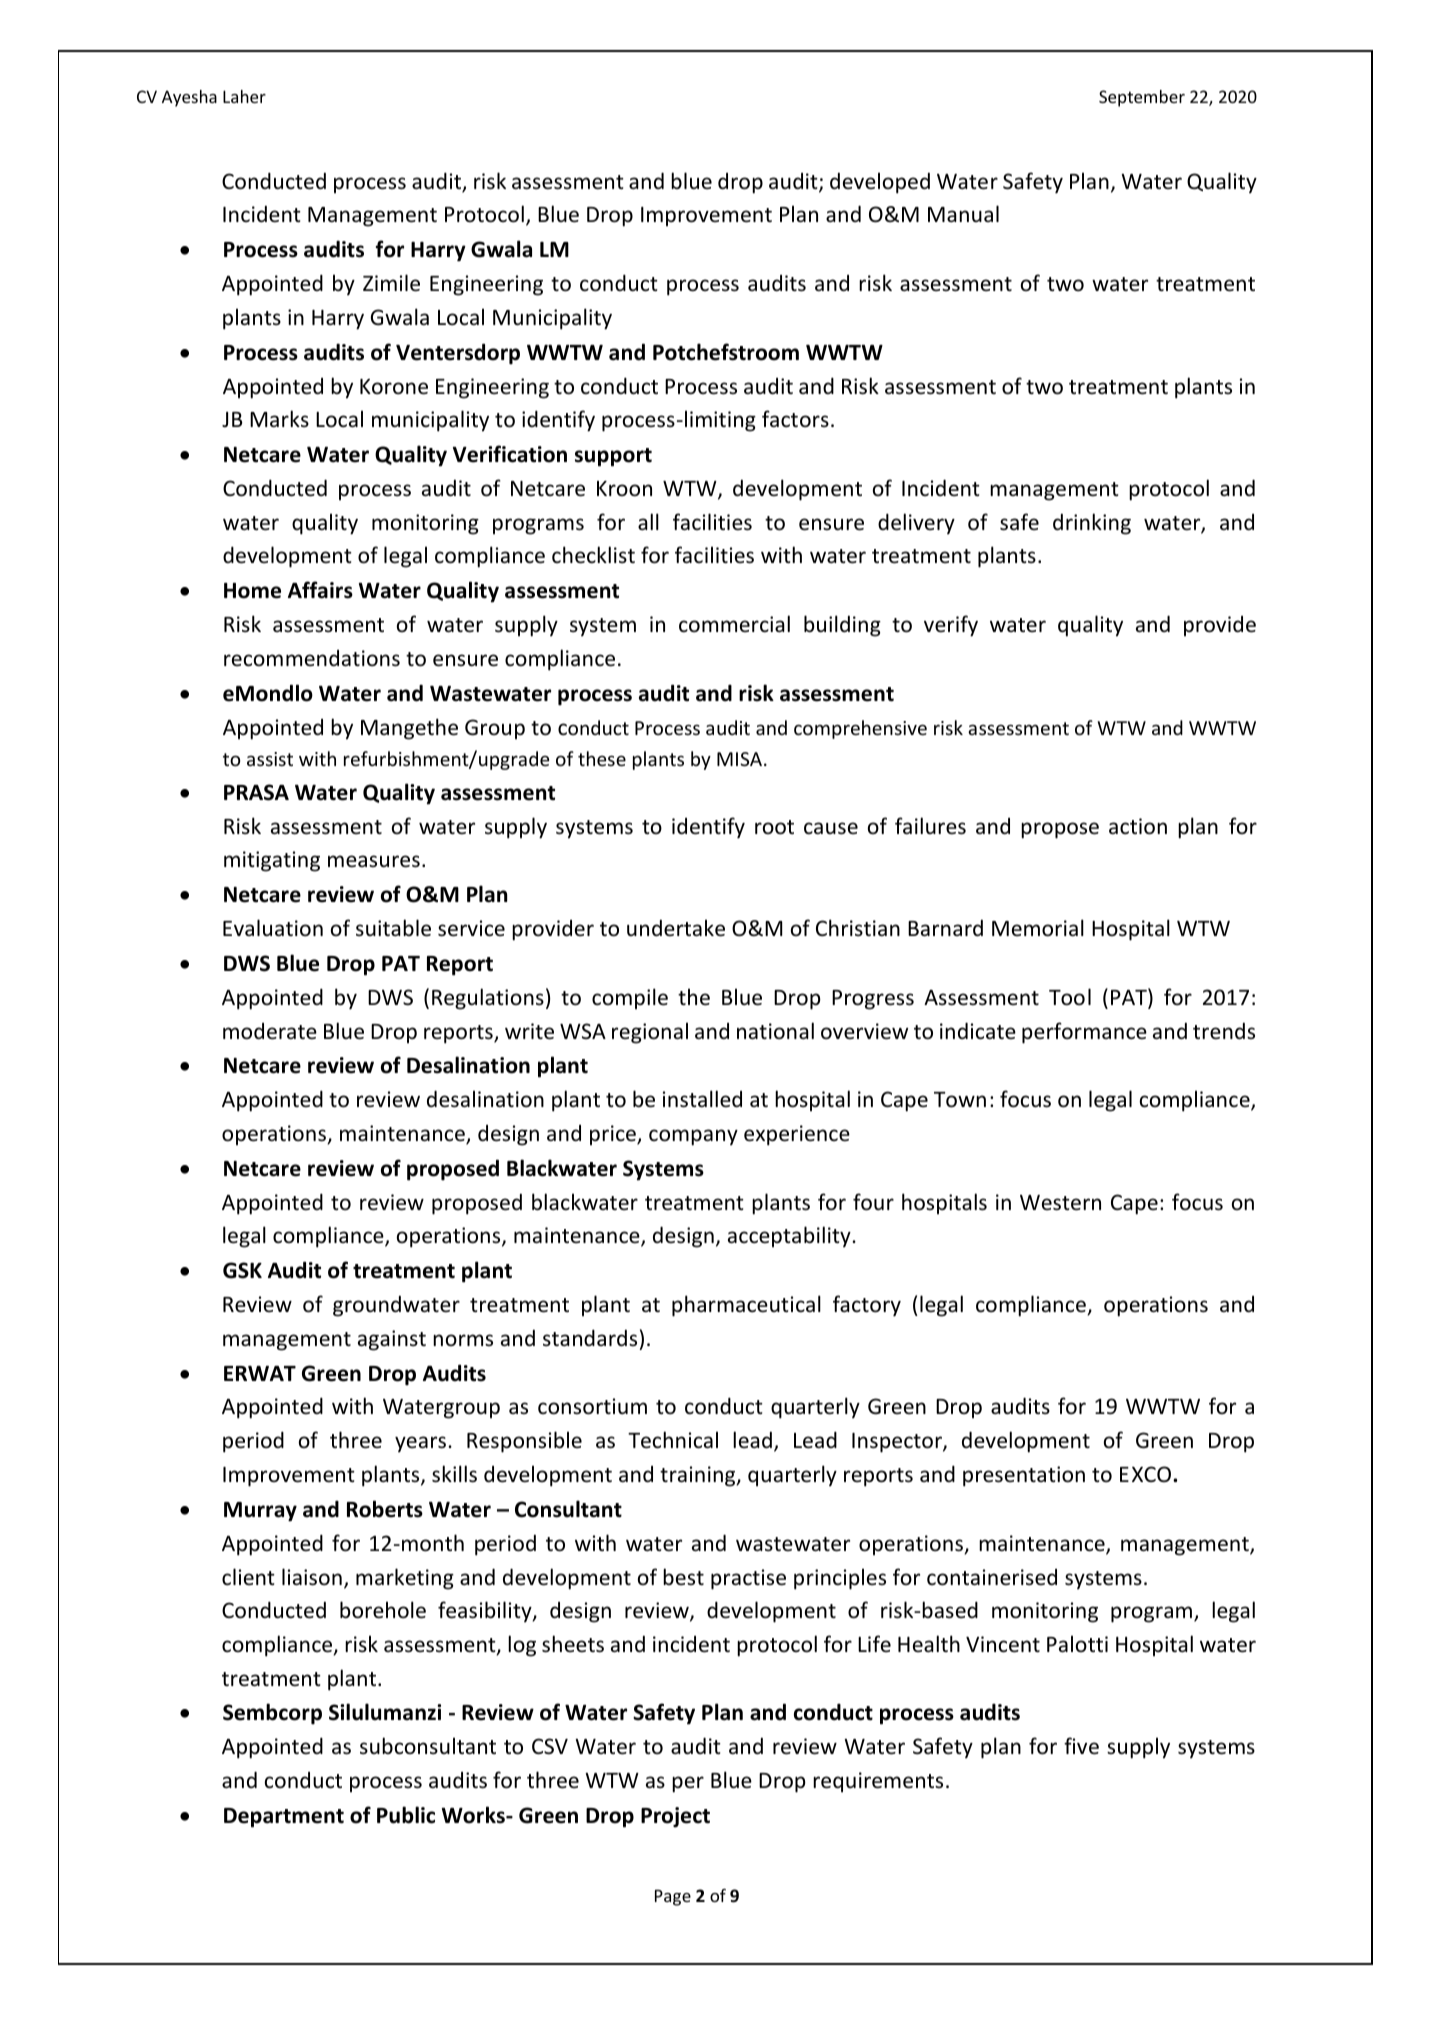 This screenshot has height=2022, width=1430. Describe the element at coordinates (1092, 524) in the screenshot. I see `drinking` at that location.
